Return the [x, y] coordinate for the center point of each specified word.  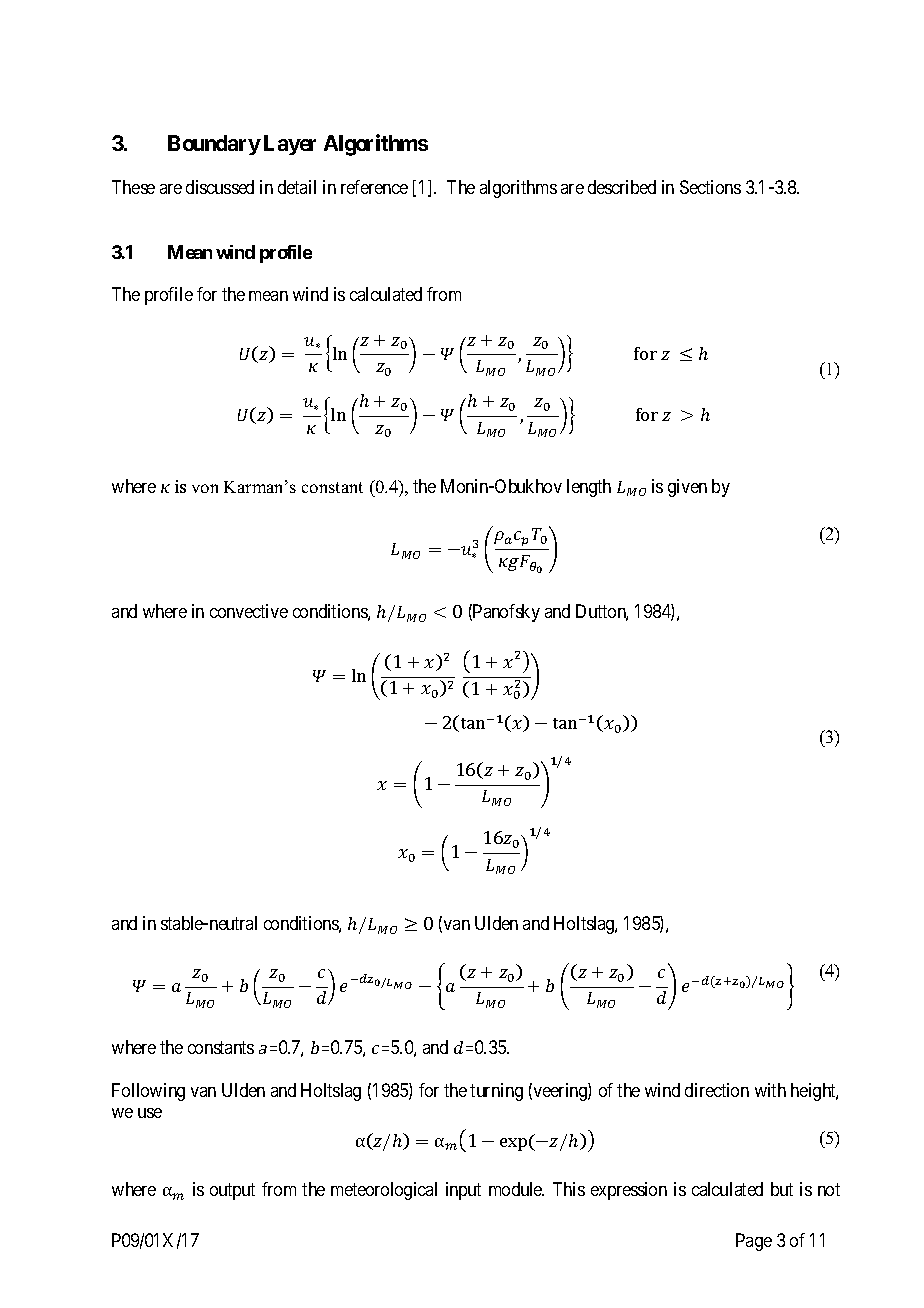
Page [754, 1242]
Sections [710, 187]
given [687, 488]
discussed [220, 187]
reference [374, 187]
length [589, 488]
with [770, 1090]
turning [496, 1092]
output [232, 1192]
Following [148, 1092]
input [463, 1191]
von [205, 488]
